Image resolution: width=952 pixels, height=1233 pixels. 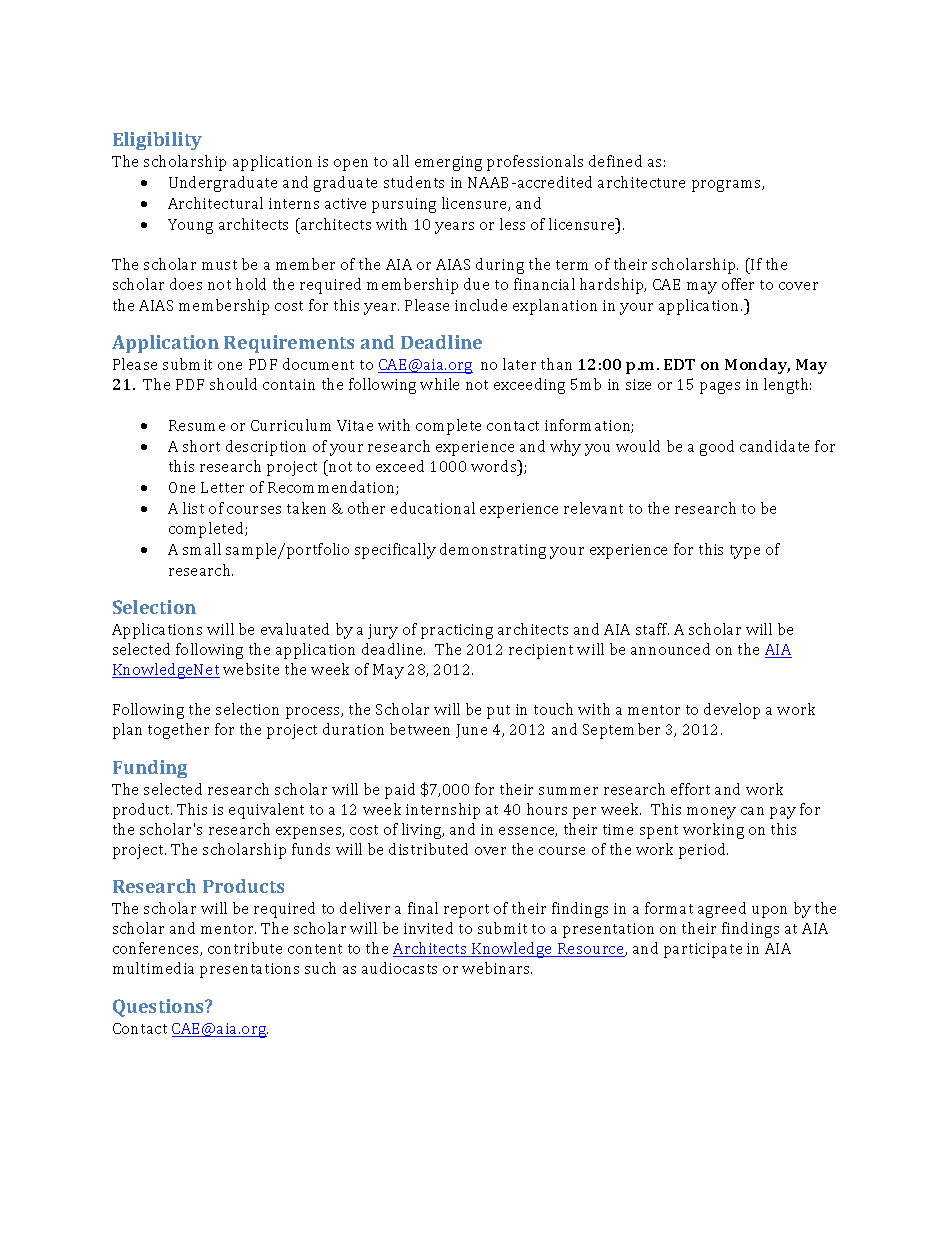 I want to click on Architectural, so click(x=215, y=203).
